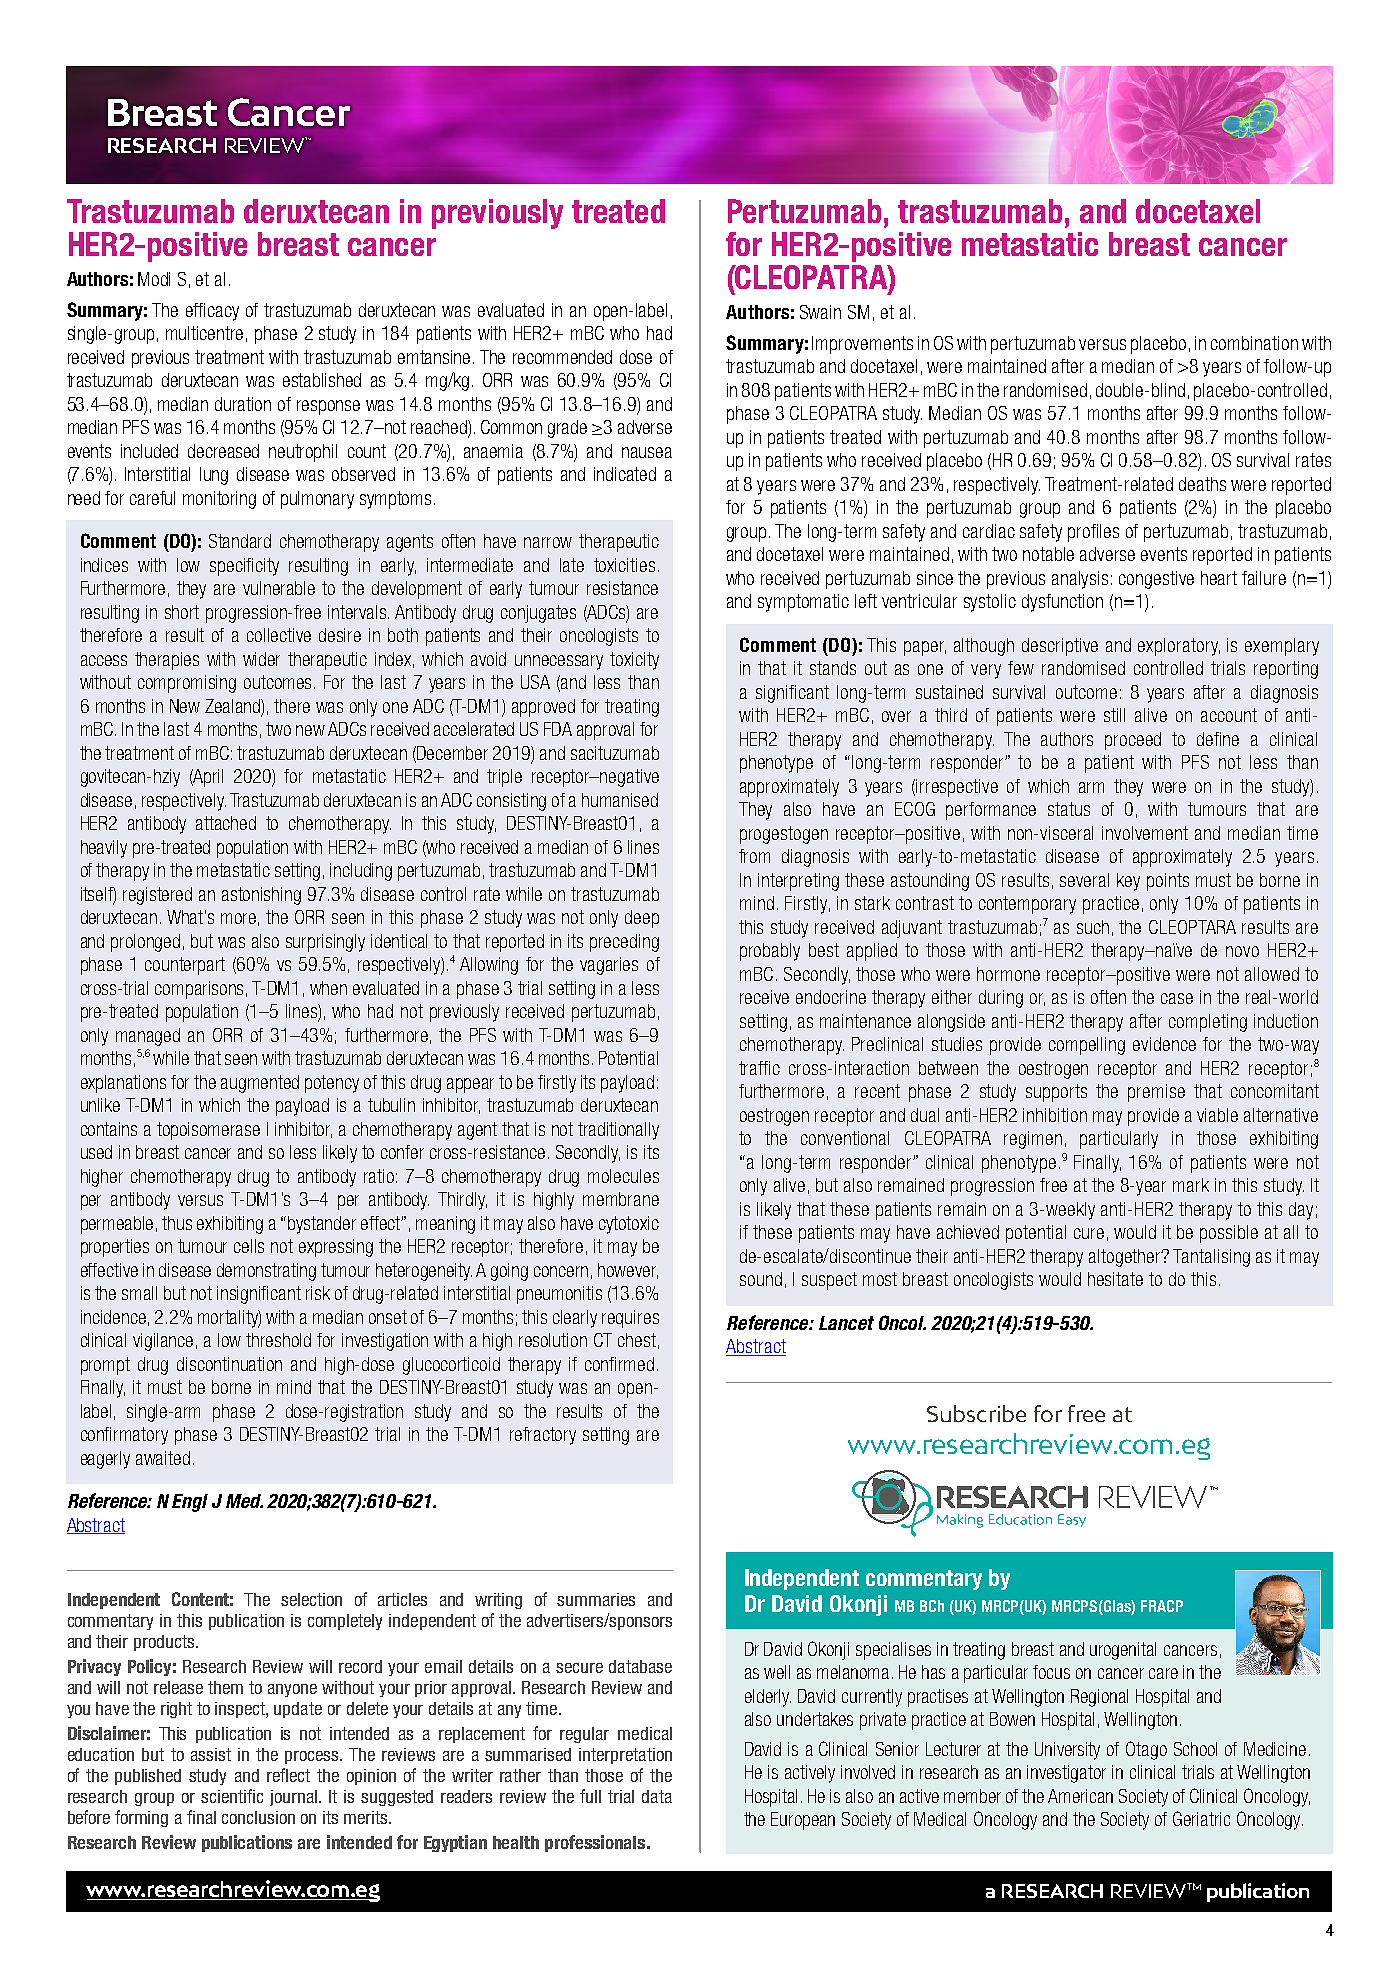  Describe the element at coordinates (260, 1084) in the page. I see `augmented` at that location.
